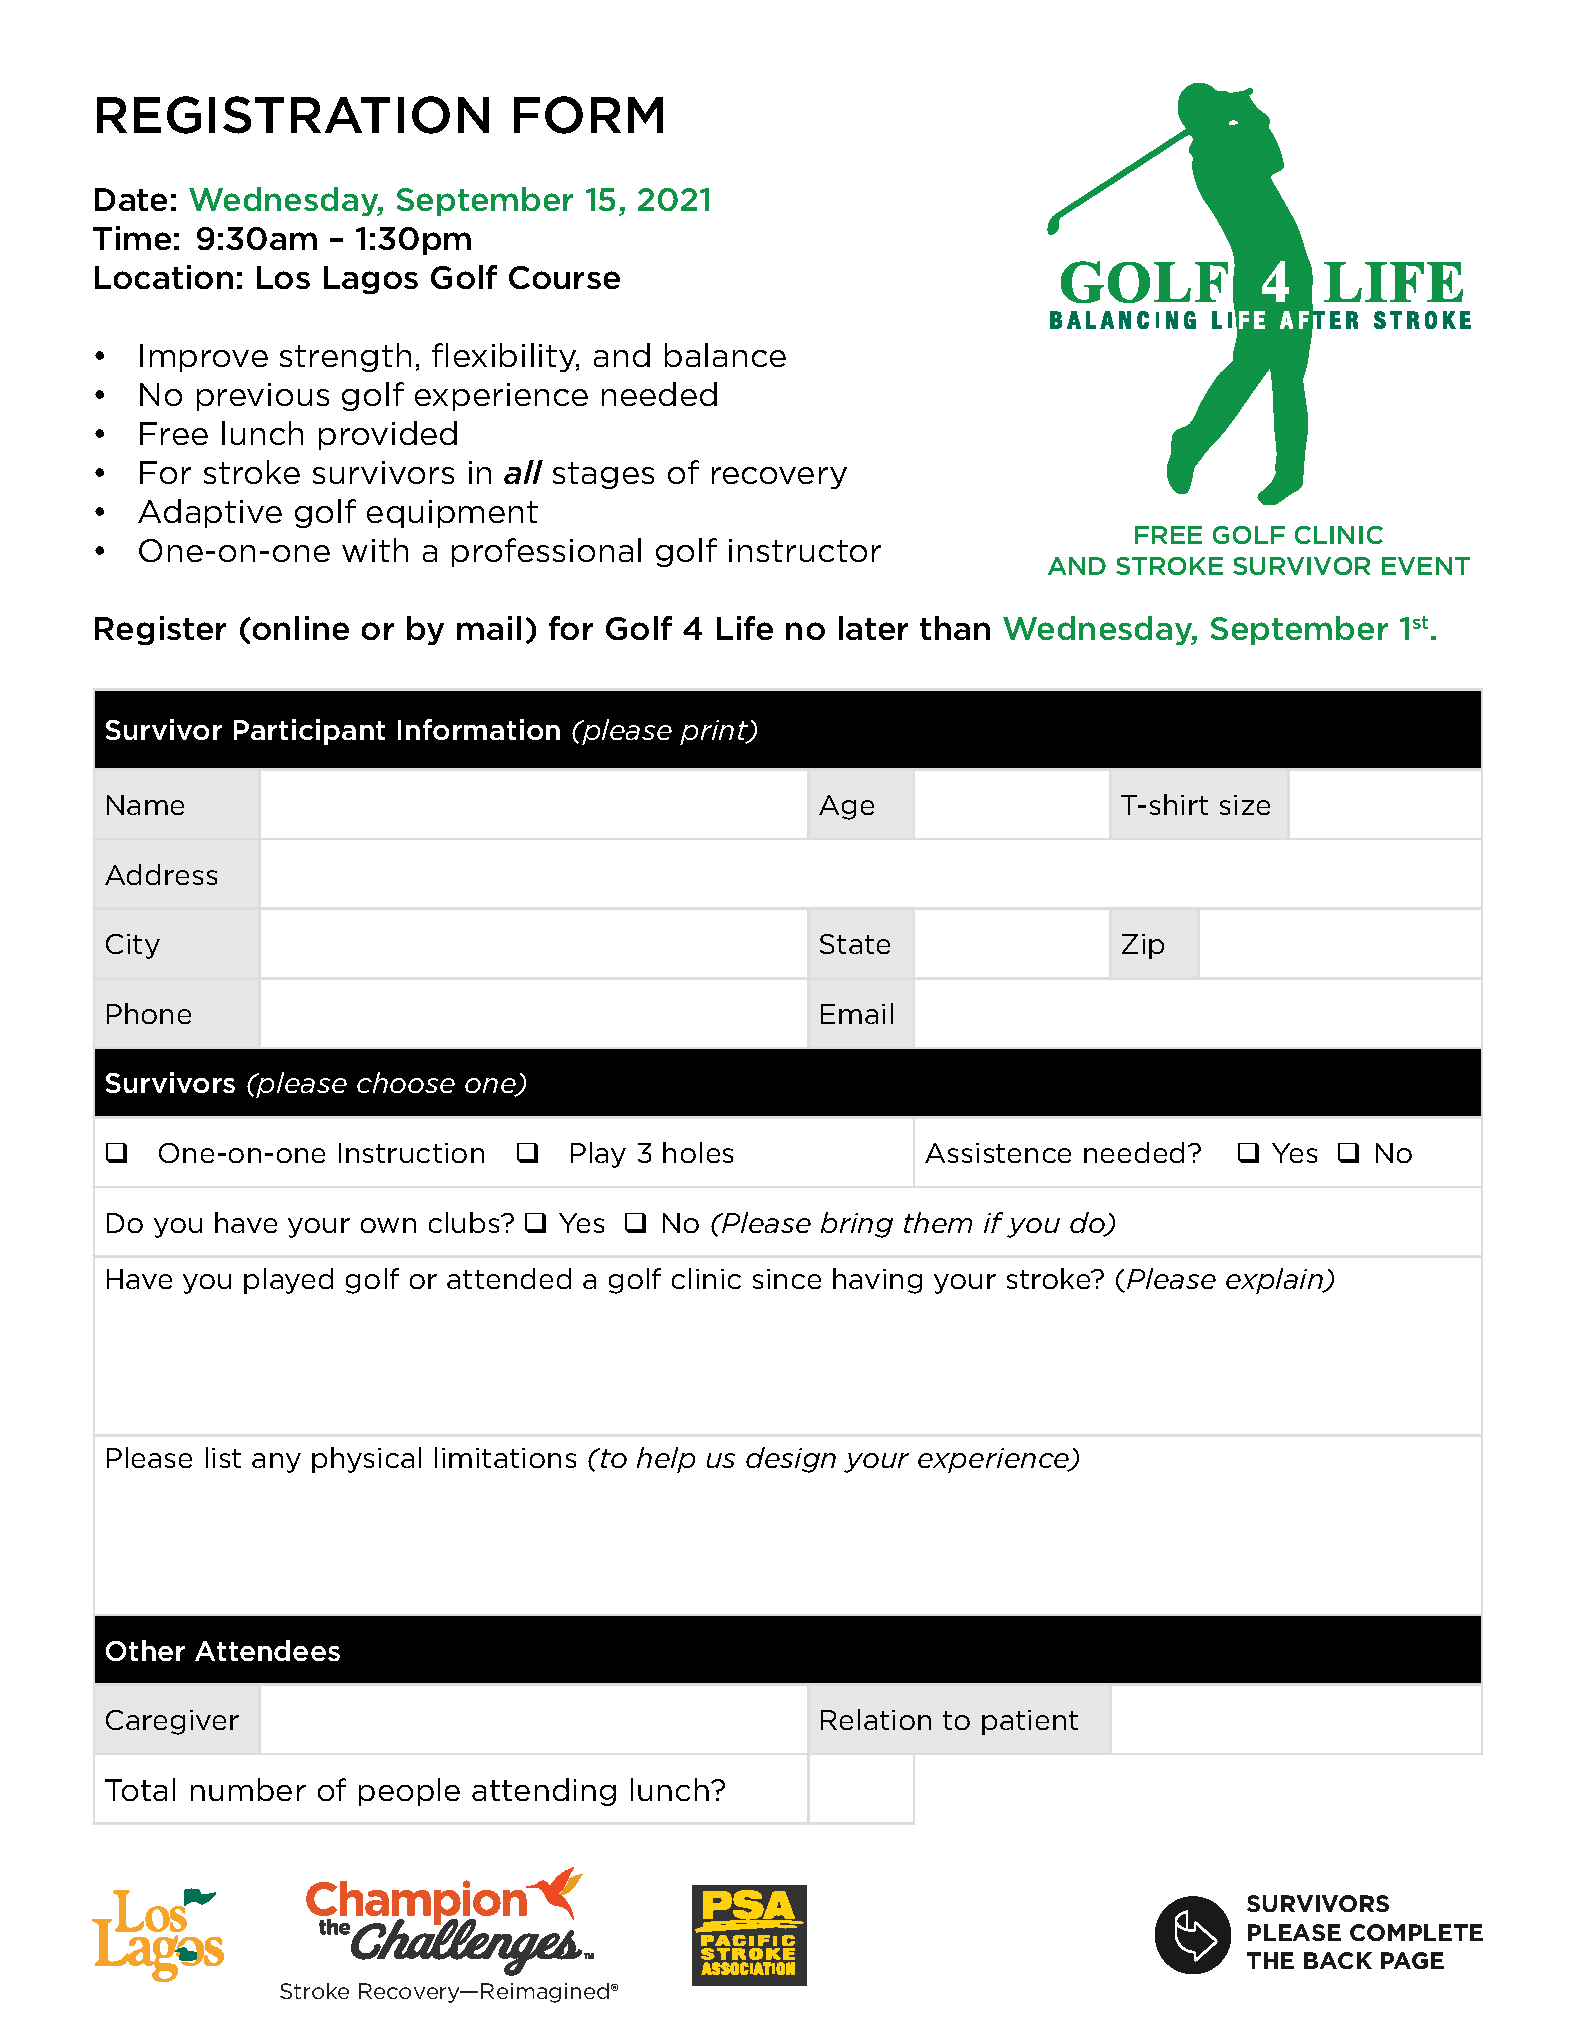 The image size is (1576, 2040). What do you see at coordinates (855, 944) in the screenshot?
I see `State` at bounding box center [855, 944].
